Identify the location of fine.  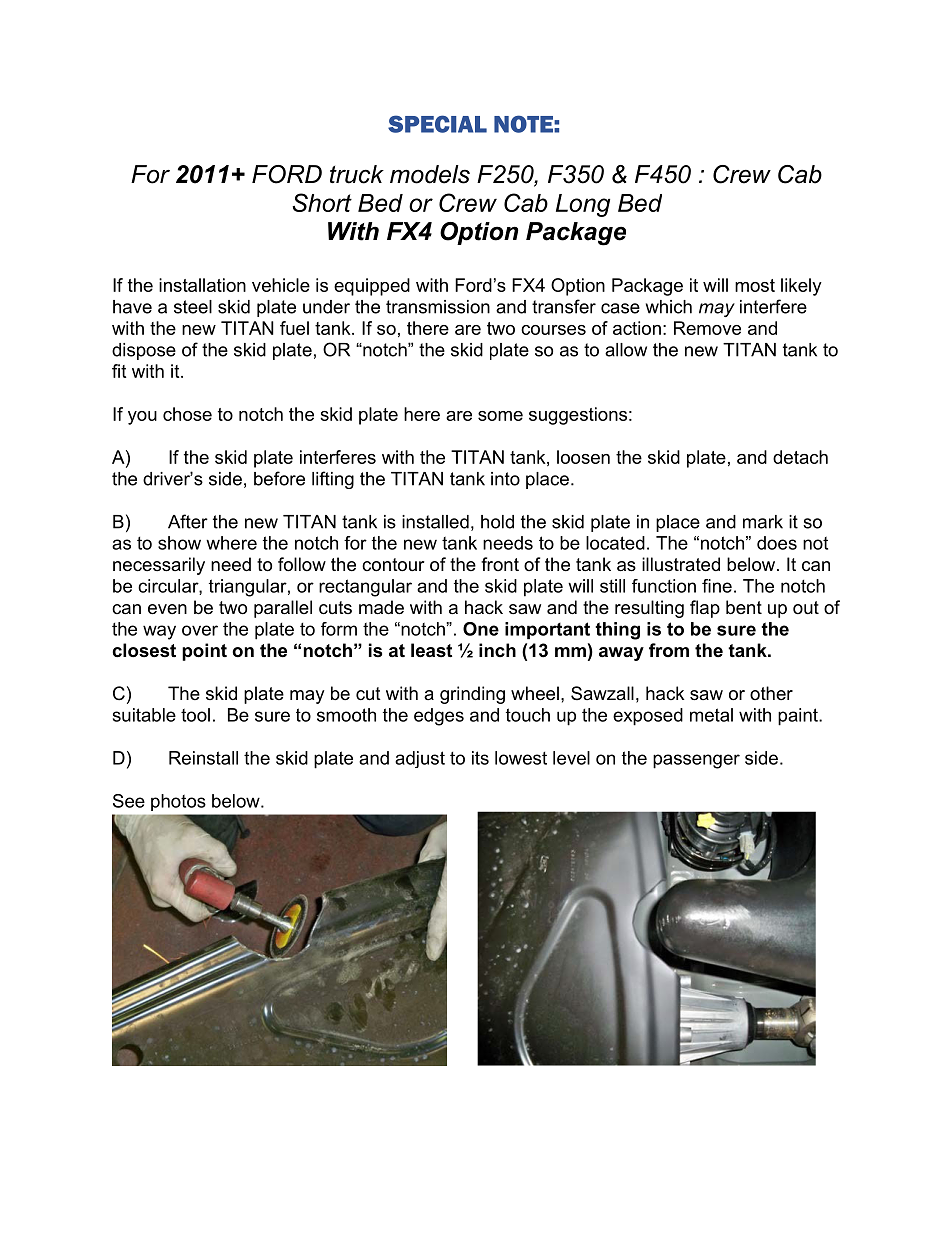
(717, 586).
